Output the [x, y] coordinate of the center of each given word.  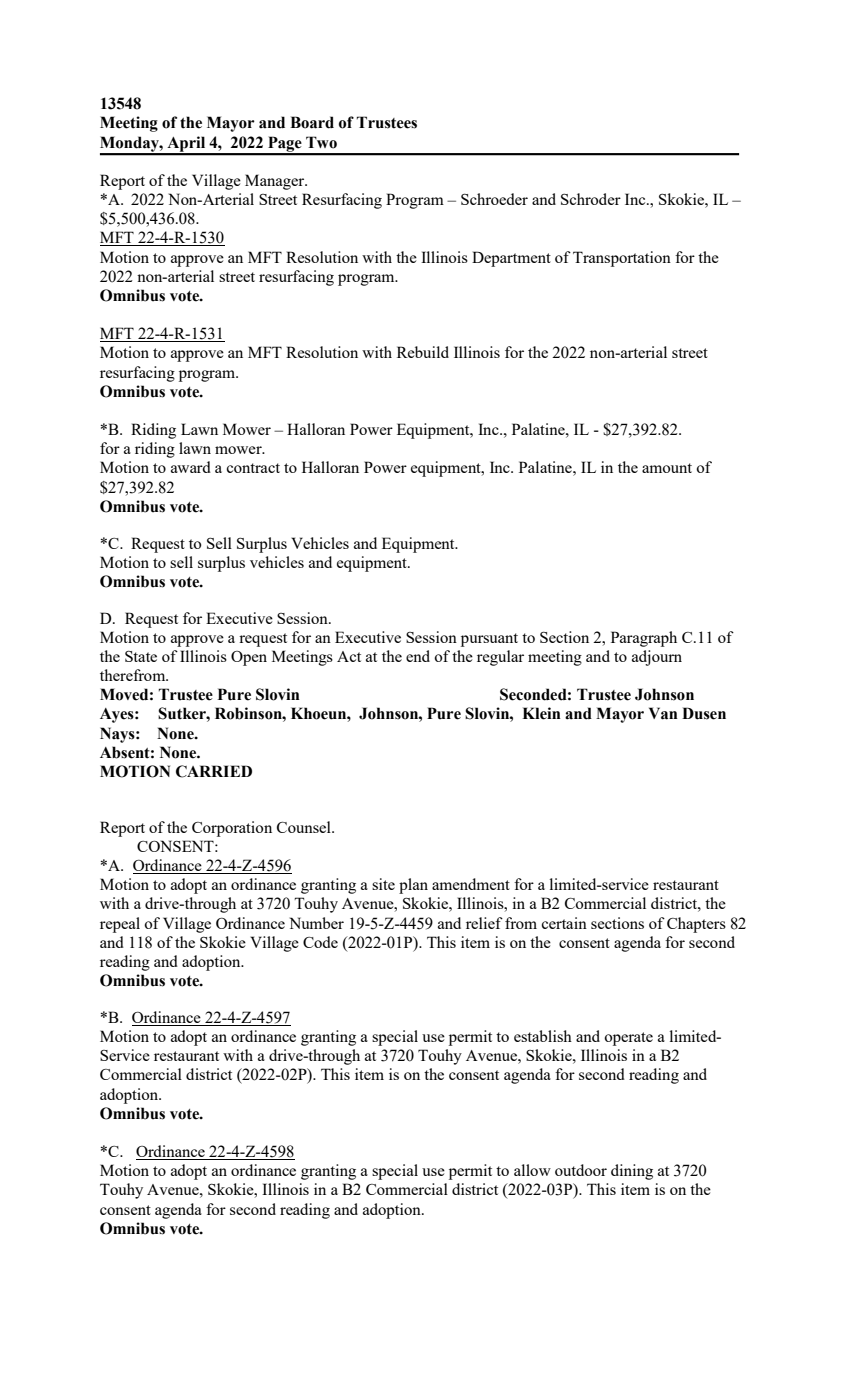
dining [632, 1172]
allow [532, 1170]
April [186, 145]
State [141, 656]
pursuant [489, 640]
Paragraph [644, 639]
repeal [120, 925]
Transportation [622, 259]
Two [321, 142]
